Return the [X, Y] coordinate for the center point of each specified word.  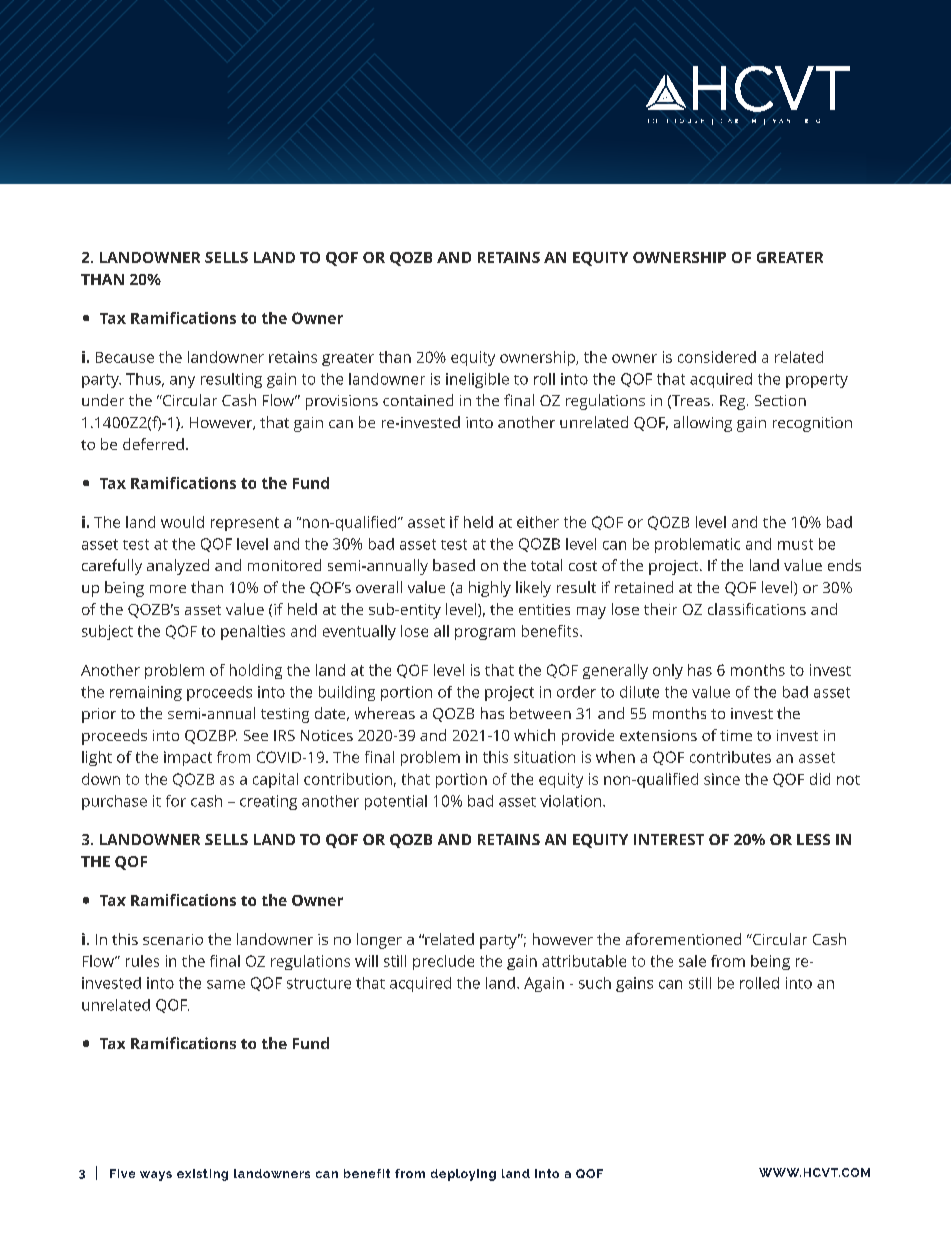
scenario [173, 939]
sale [692, 961]
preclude [443, 962]
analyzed [178, 567]
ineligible [477, 380]
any [182, 382]
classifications [757, 609]
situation [544, 757]
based [454, 565]
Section [780, 400]
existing [202, 1175]
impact [188, 758]
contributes [730, 757]
